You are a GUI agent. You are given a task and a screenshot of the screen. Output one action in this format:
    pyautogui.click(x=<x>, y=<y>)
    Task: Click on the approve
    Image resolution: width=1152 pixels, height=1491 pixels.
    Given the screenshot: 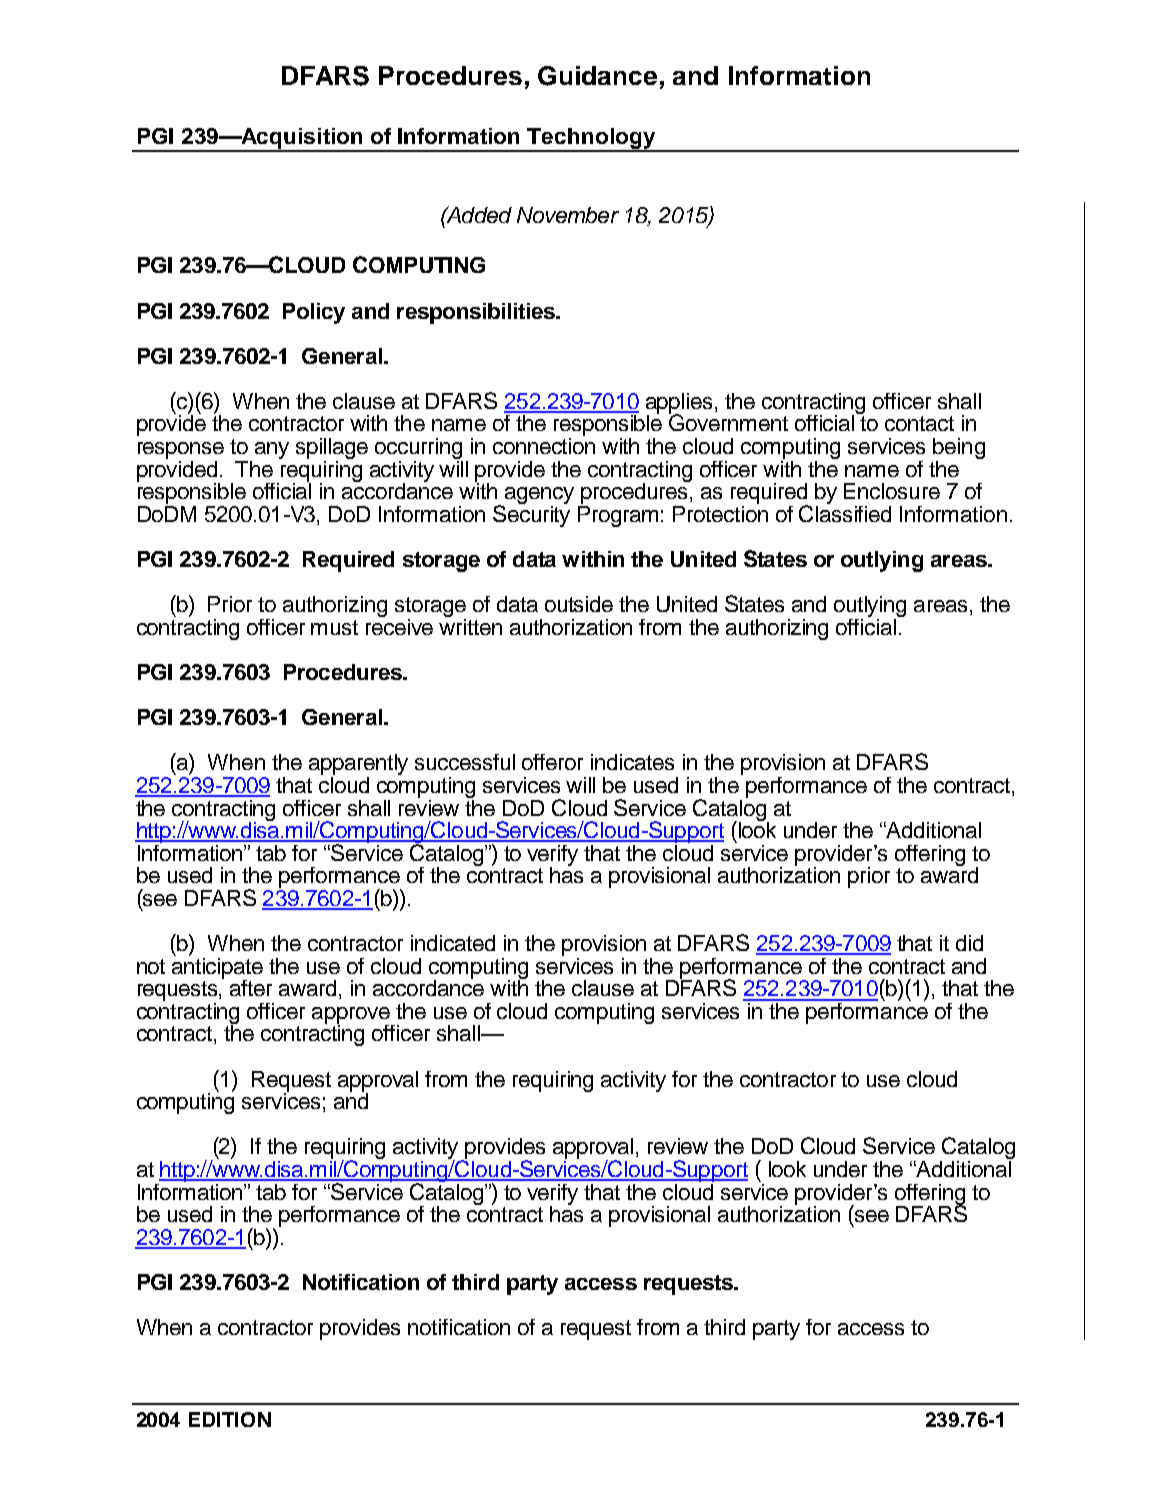 What is the action you would take?
    pyautogui.click(x=352, y=1016)
